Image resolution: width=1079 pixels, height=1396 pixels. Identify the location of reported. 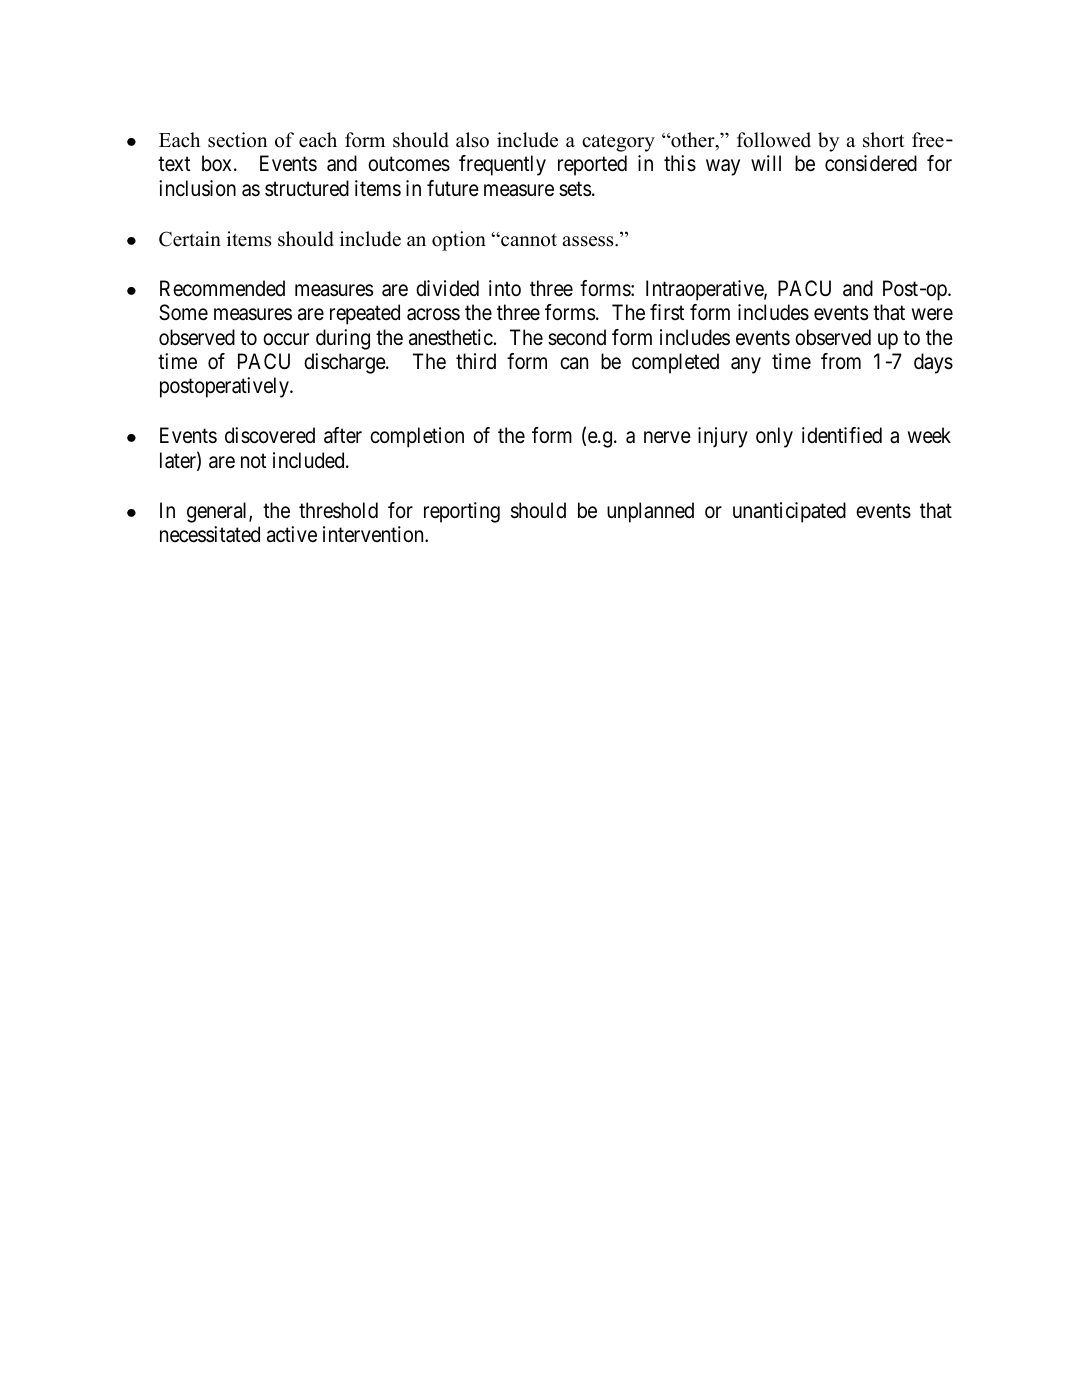
(592, 165).
